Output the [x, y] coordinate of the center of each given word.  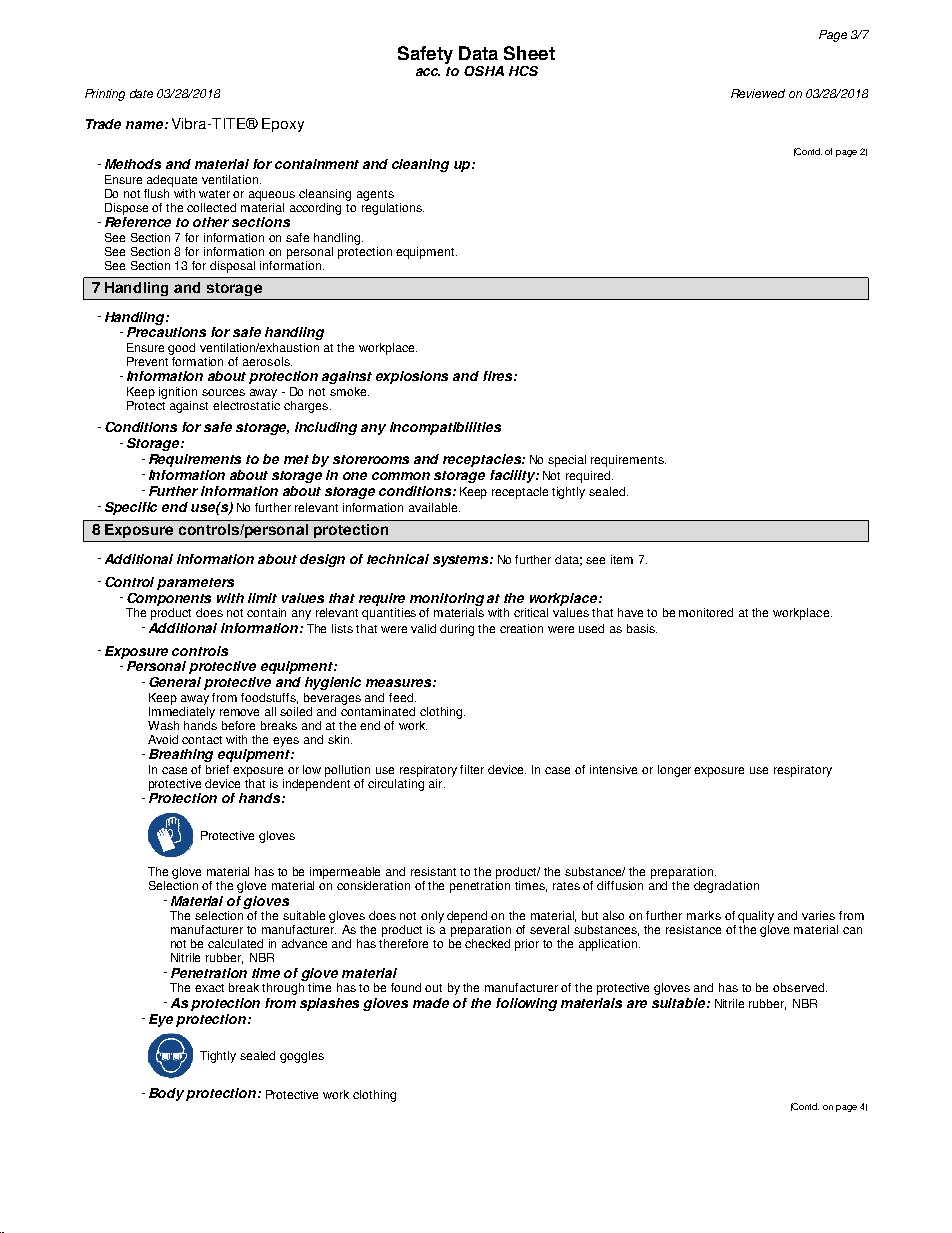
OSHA [484, 71]
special [567, 461]
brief [217, 769]
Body [168, 1094]
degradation [726, 887]
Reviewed [758, 93]
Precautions [166, 332]
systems [462, 561]
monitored [706, 612]
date [141, 93]
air [437, 783]
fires [499, 376]
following [526, 1004]
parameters [195, 584]
